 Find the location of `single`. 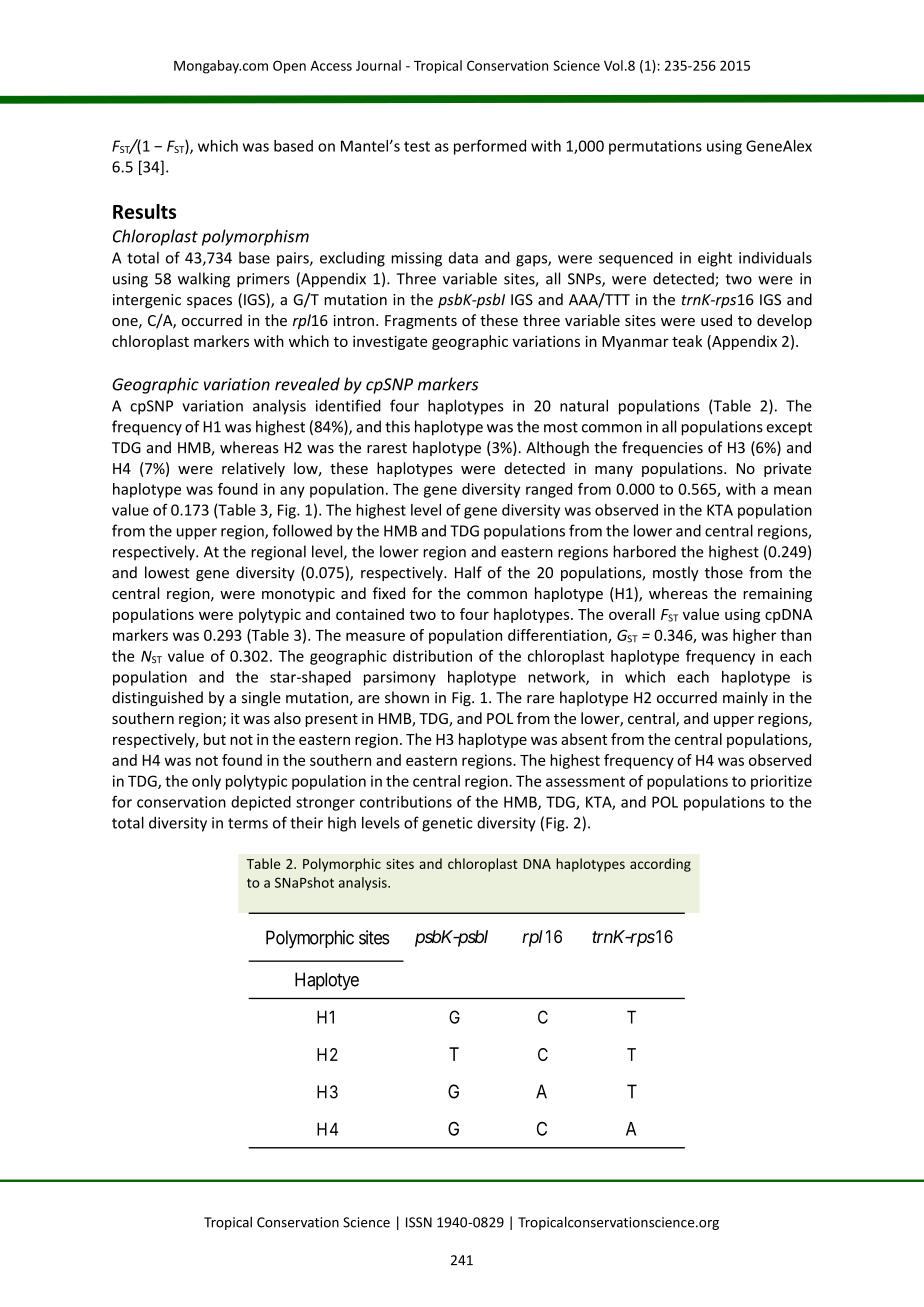

single is located at coordinates (261, 698).
